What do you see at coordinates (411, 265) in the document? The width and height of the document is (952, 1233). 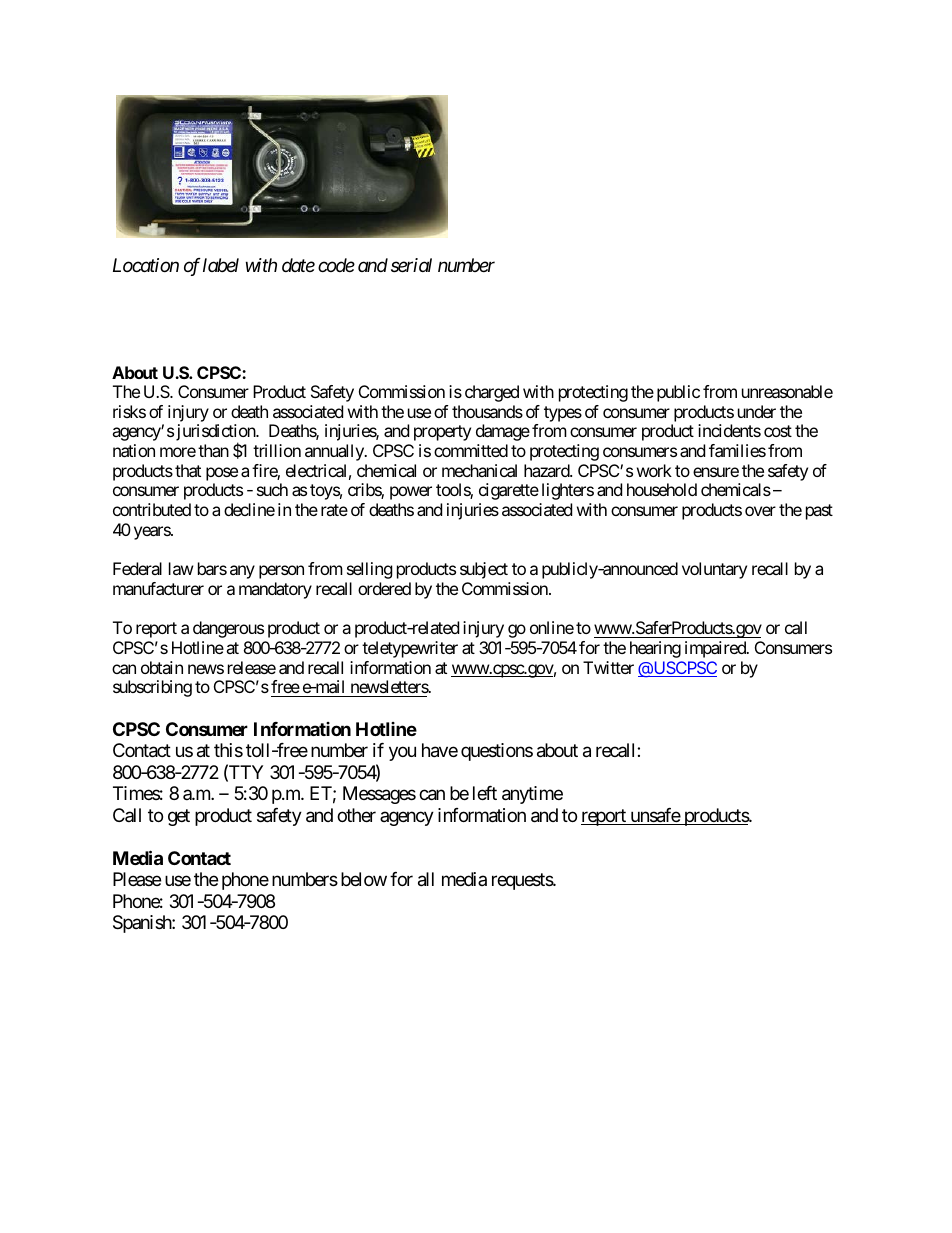 I see `serial` at bounding box center [411, 265].
